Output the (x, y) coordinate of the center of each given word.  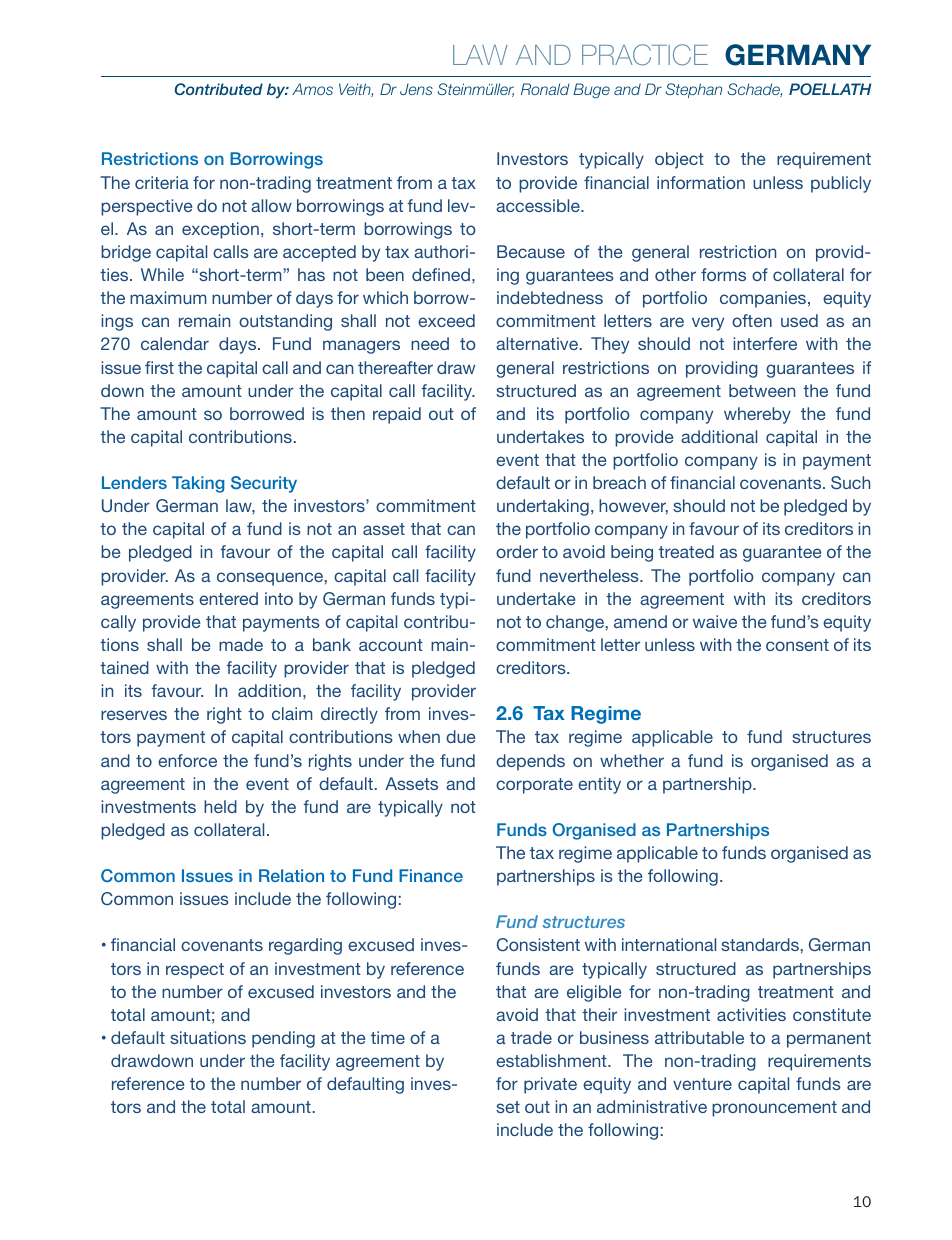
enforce (187, 760)
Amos (312, 89)
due (461, 736)
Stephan (694, 90)
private (550, 1085)
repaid (397, 415)
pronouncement (774, 1109)
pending (283, 1039)
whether (632, 760)
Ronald (545, 89)
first (159, 367)
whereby (757, 415)
